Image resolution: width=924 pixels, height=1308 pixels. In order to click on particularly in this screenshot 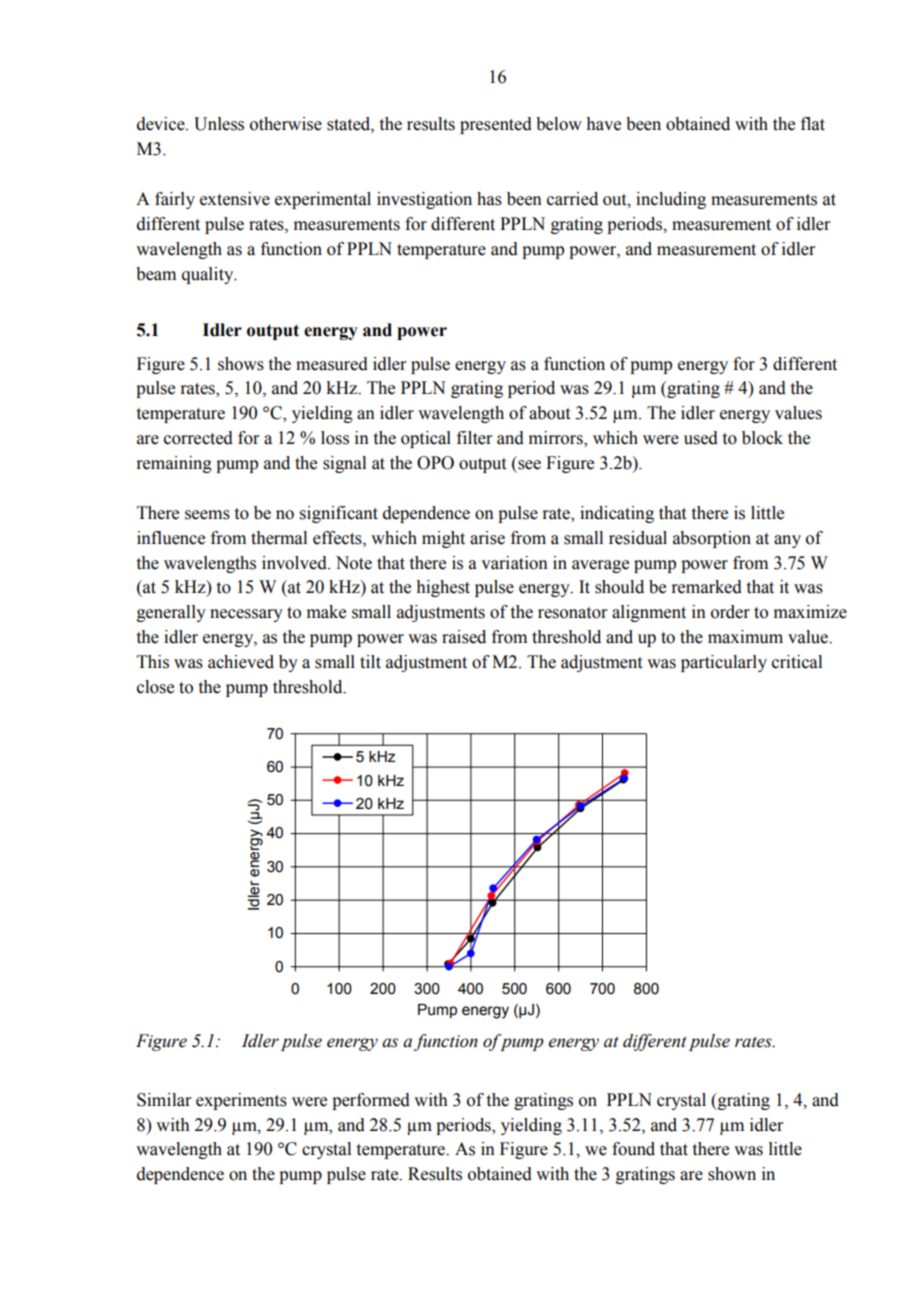, I will do `click(724, 663)`.
